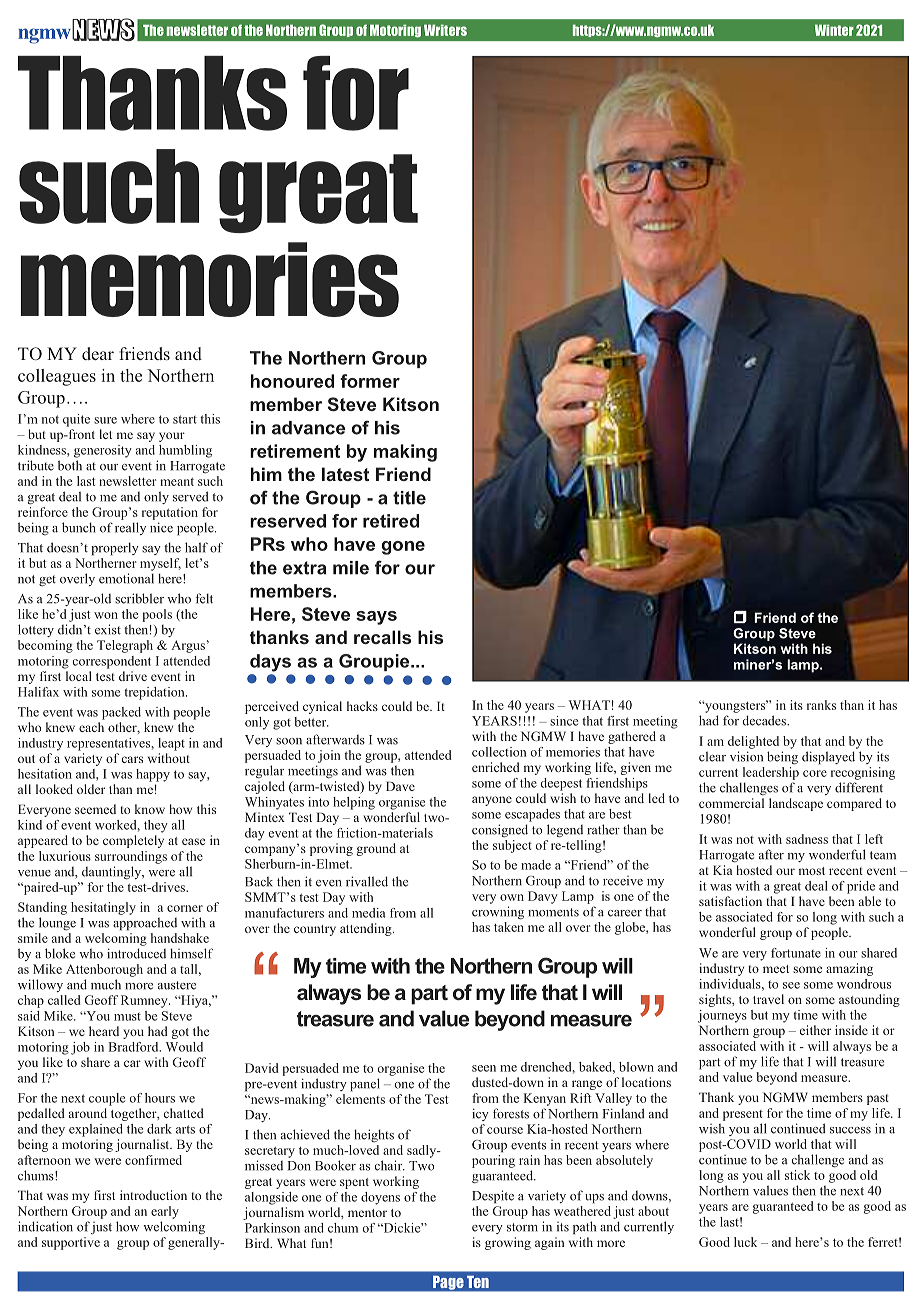  I want to click on consigned, so click(500, 831).
